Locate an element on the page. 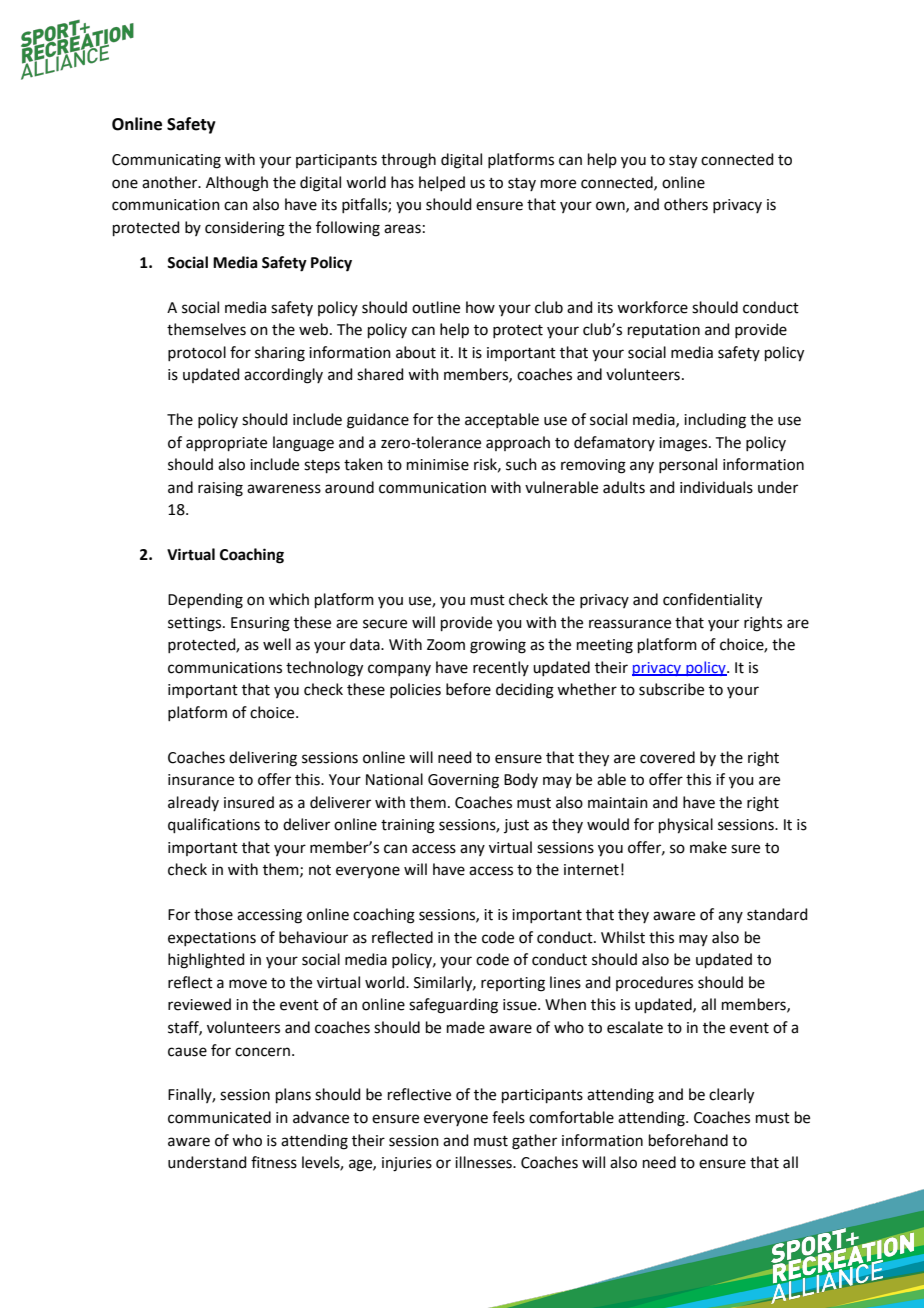  those is located at coordinates (213, 914).
